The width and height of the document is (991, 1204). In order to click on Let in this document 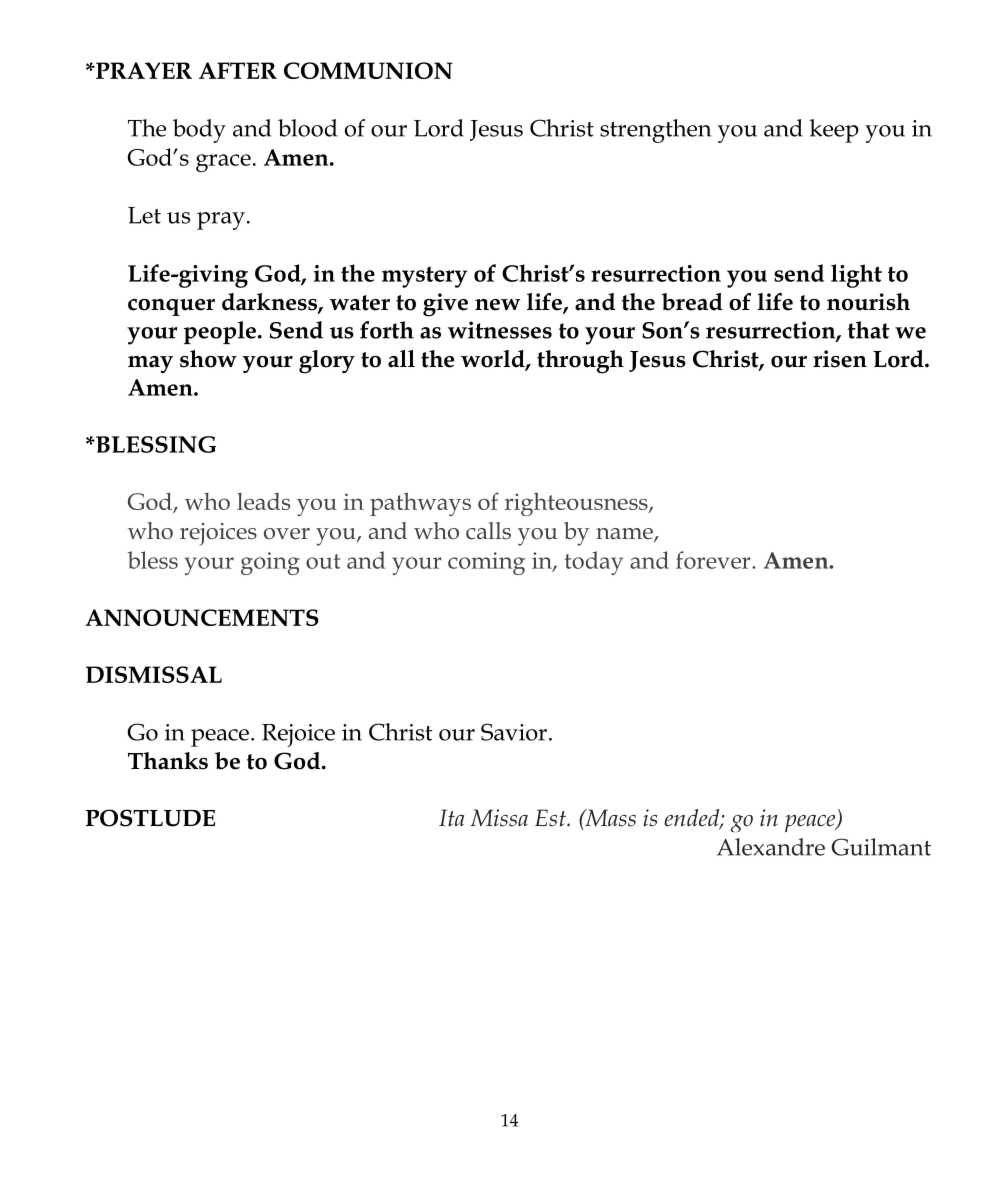, I will do `click(144, 215)`.
